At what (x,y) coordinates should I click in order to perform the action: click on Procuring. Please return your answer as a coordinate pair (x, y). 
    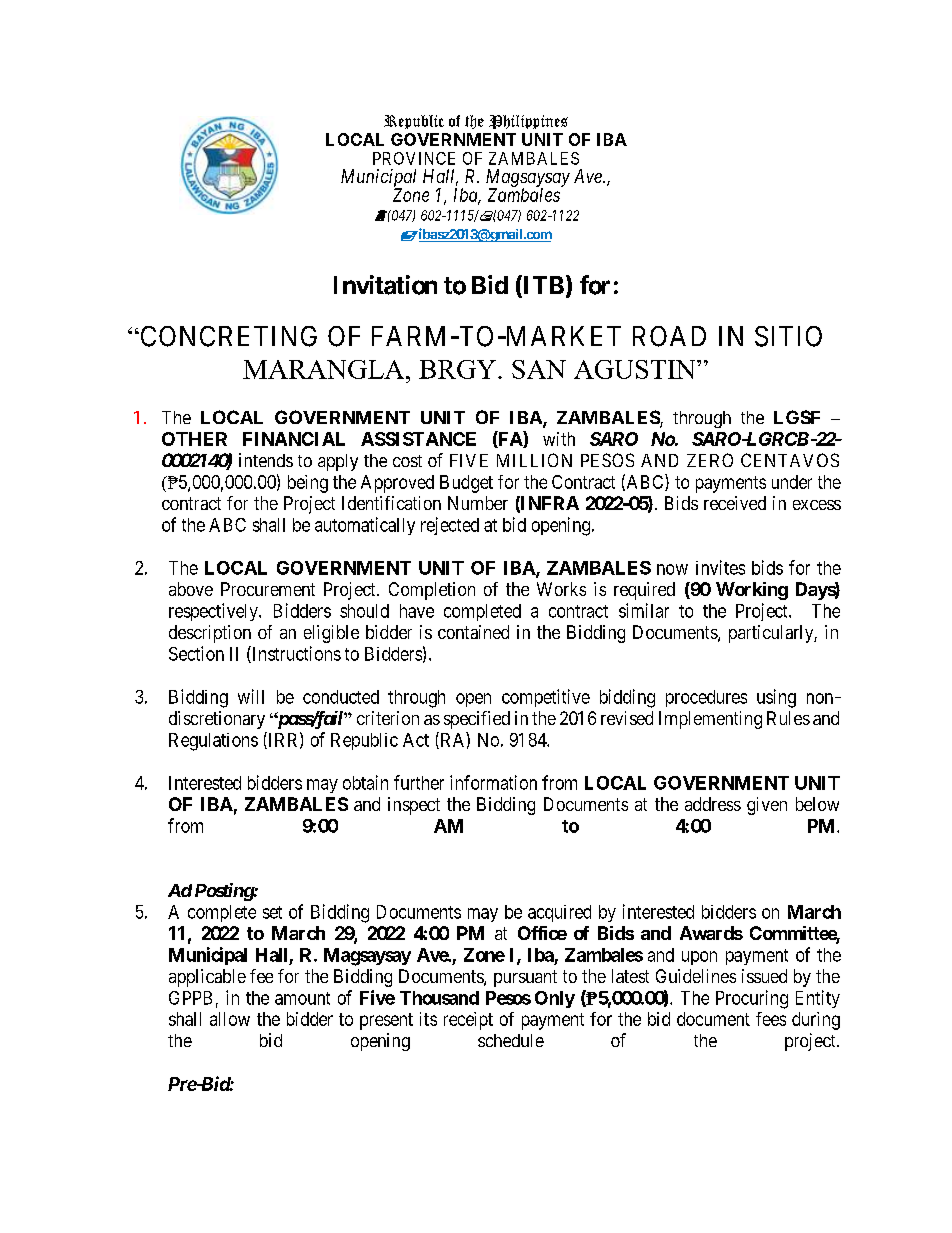
    Looking at the image, I should click on (752, 999).
